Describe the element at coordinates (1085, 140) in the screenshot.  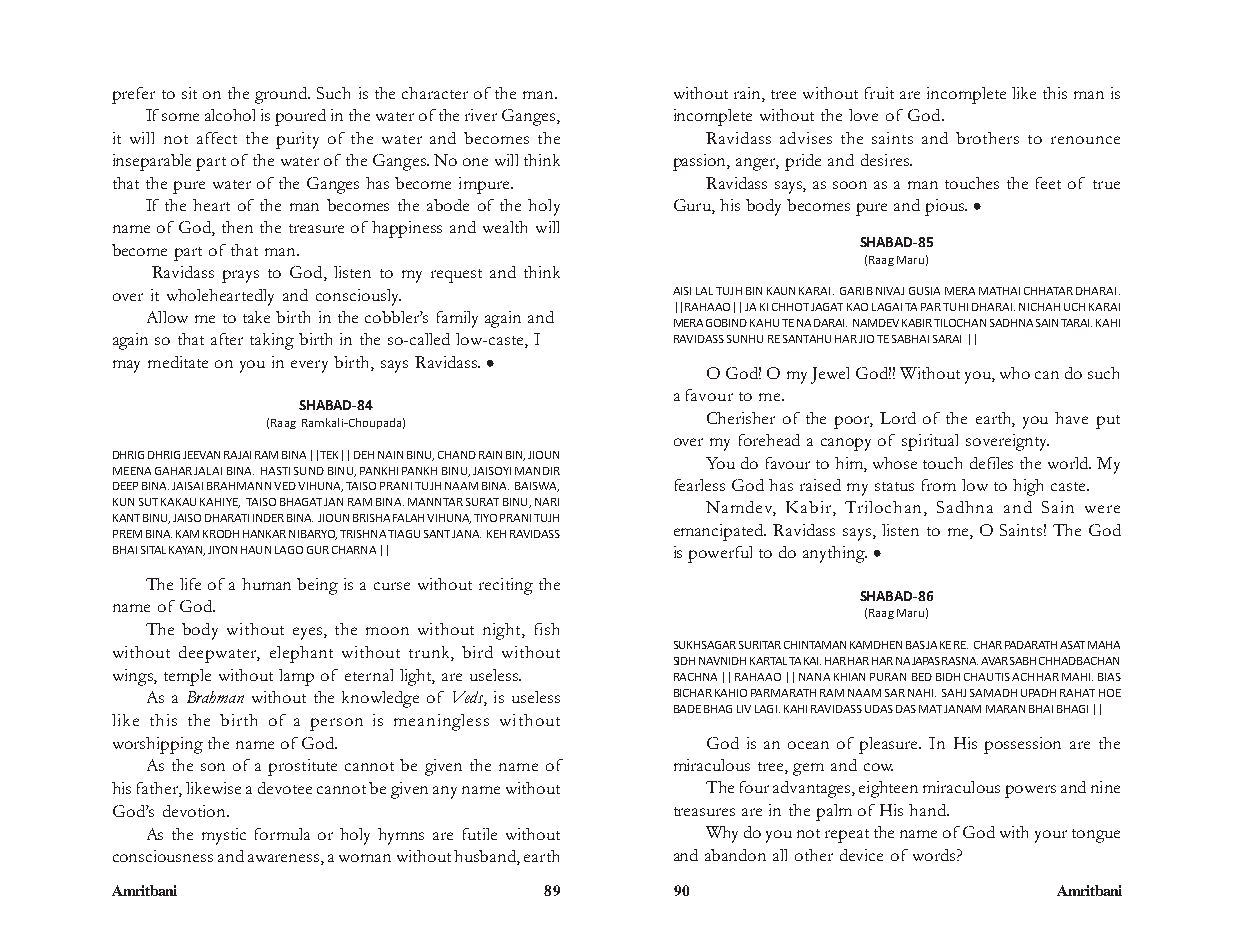
I see `renounce` at that location.
